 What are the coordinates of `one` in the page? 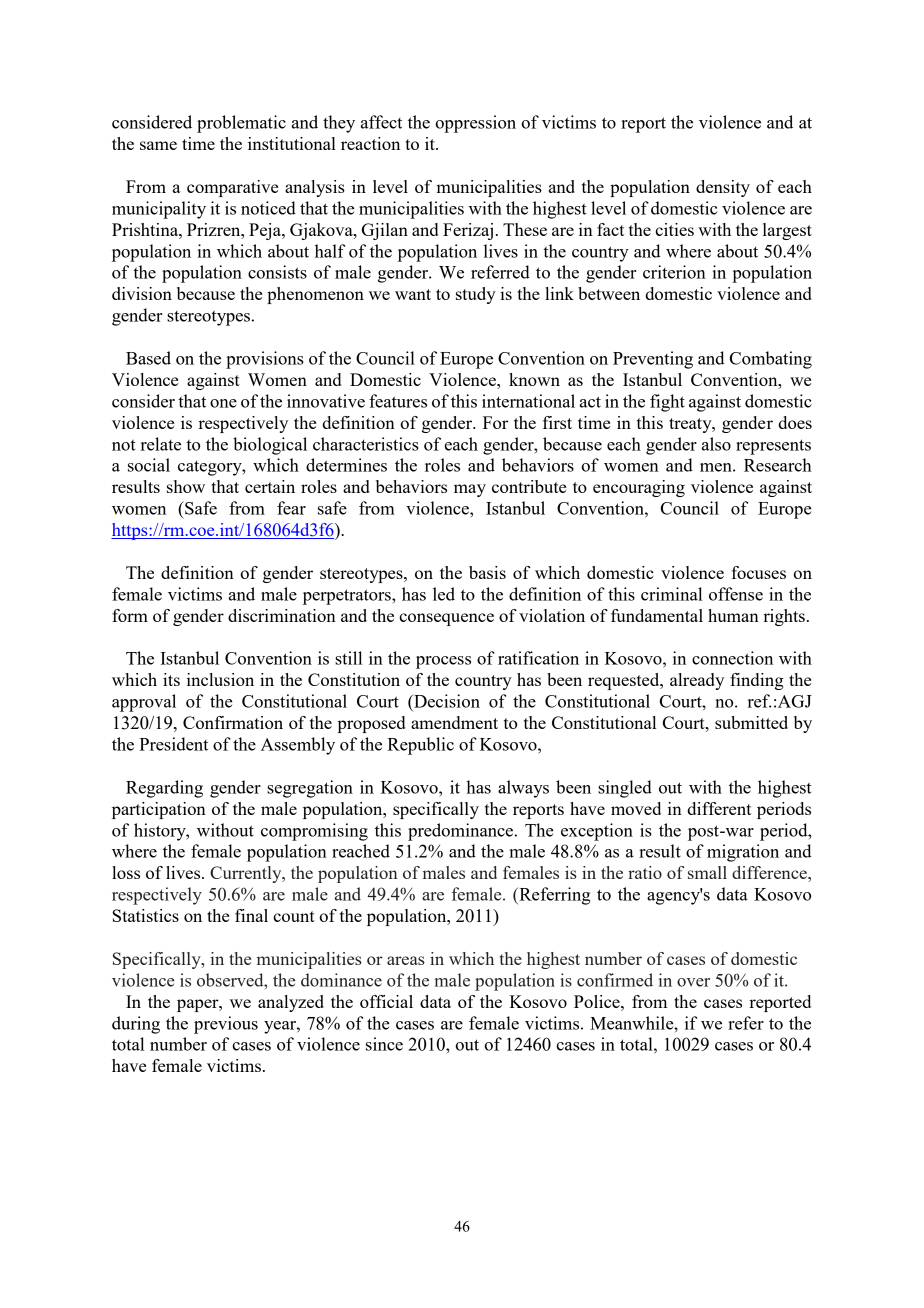 It's located at (223, 403).
